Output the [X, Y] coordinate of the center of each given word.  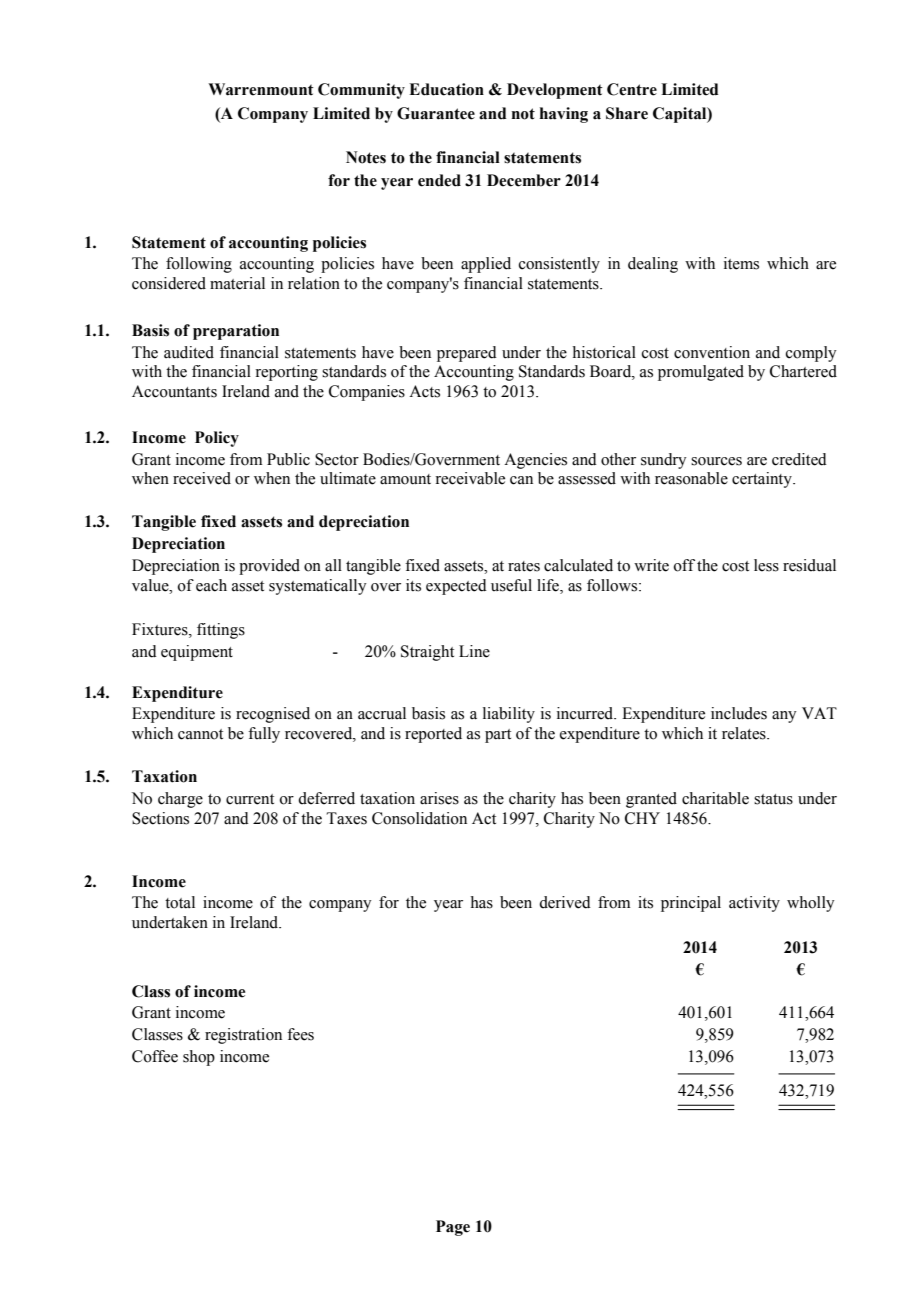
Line [474, 651]
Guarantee [436, 113]
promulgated [701, 373]
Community [361, 91]
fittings [221, 631]
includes [739, 713]
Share [627, 113]
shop [199, 1058]
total [180, 902]
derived [565, 902]
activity [754, 904]
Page [453, 1228]
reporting [286, 373]
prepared [467, 354]
